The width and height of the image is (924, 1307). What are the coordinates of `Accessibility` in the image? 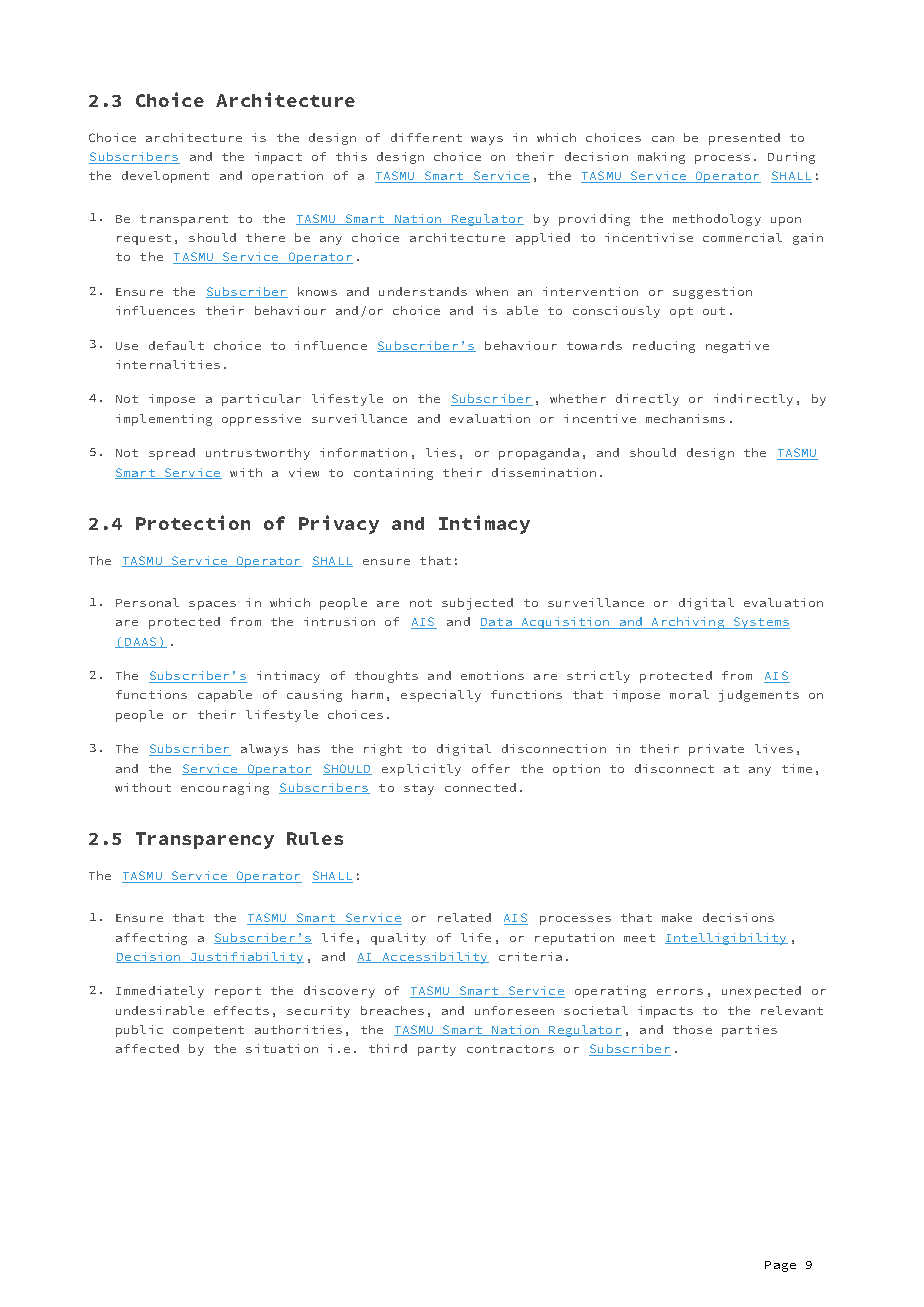 It's located at (435, 958).
